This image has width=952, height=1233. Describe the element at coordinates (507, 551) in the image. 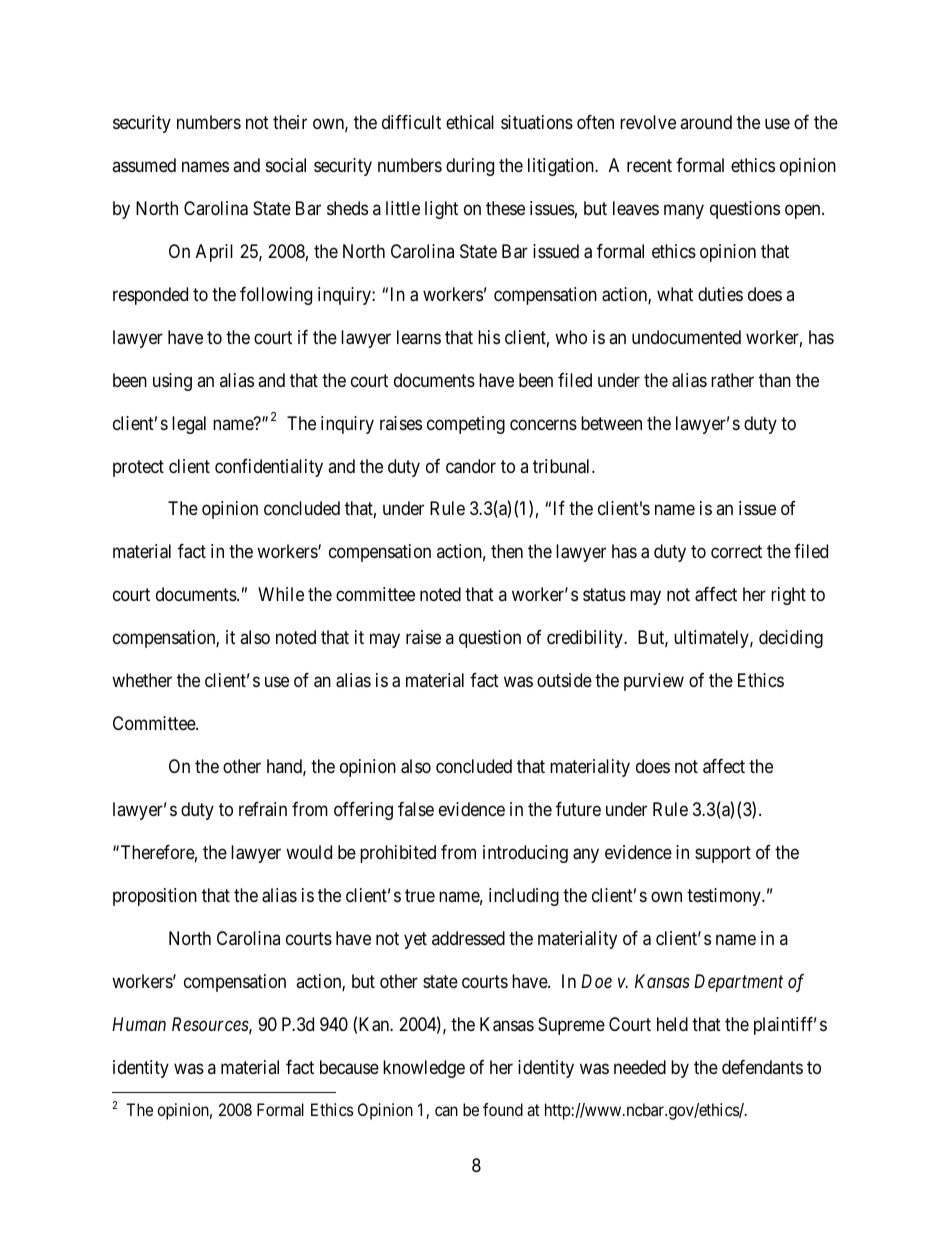

I see `then` at that location.
